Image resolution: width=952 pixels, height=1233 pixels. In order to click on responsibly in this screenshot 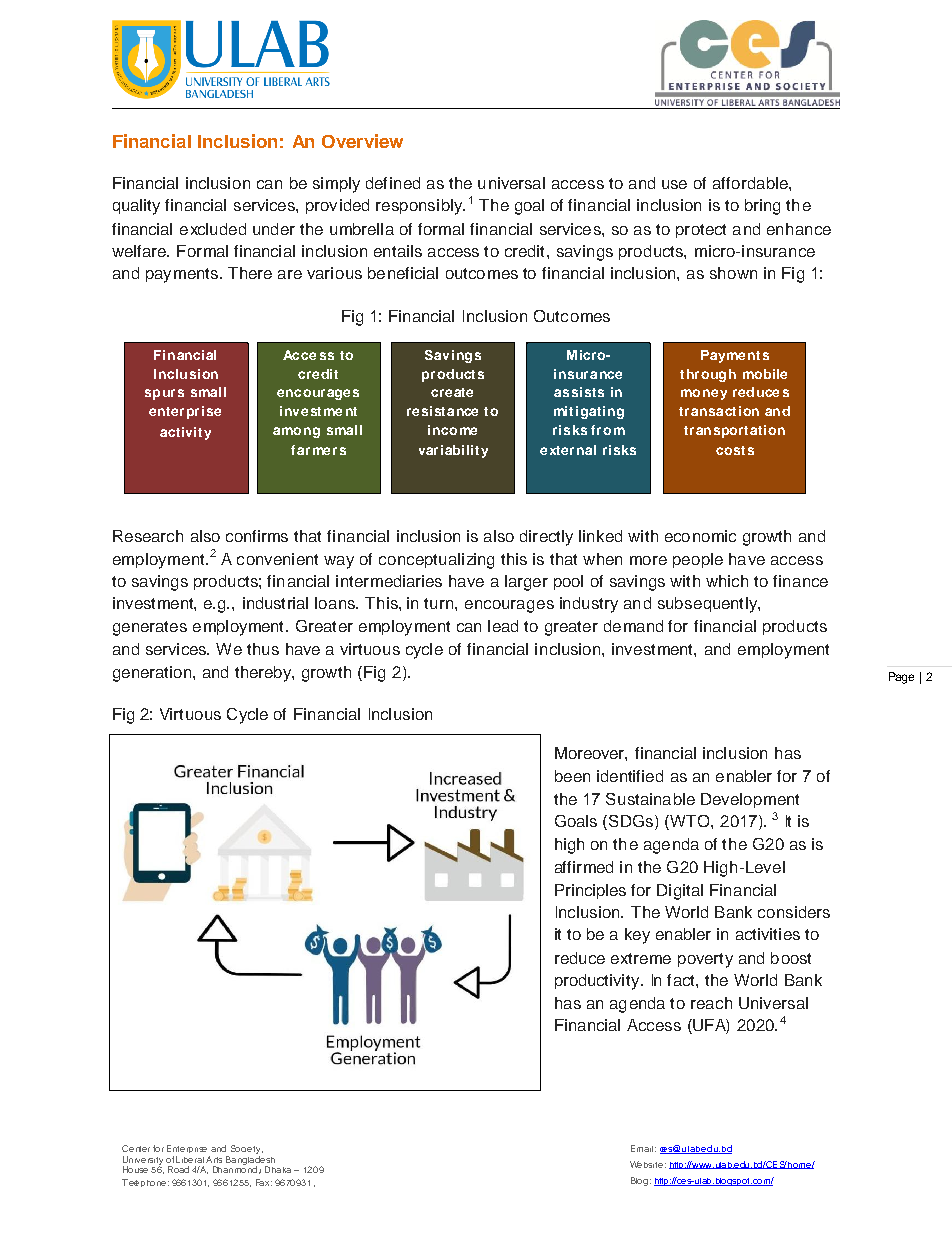, I will do `click(420, 207)`.
